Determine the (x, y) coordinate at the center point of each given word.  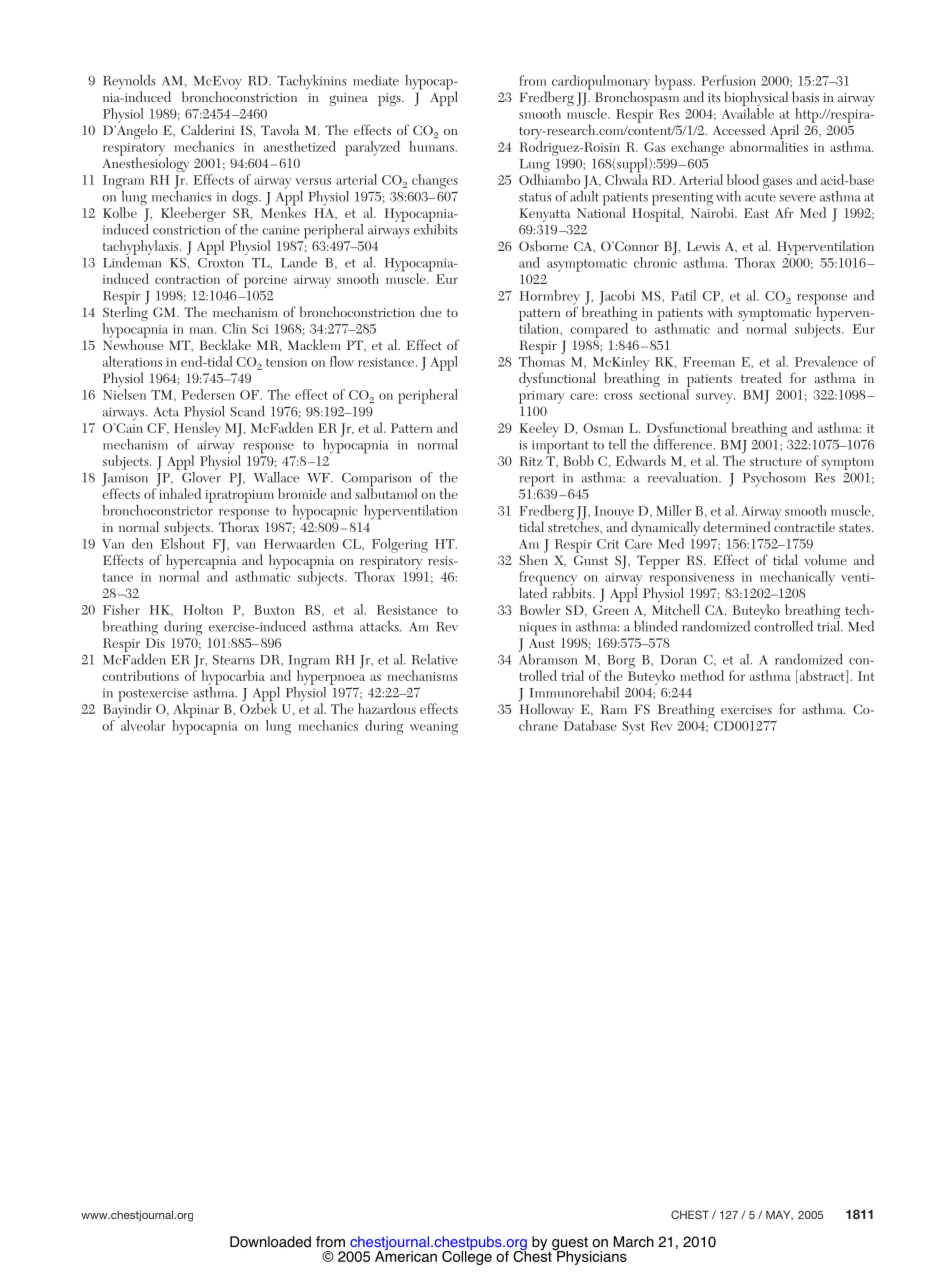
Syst (633, 728)
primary (541, 397)
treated (761, 377)
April (784, 133)
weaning (434, 728)
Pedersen (208, 394)
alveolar (143, 725)
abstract (822, 676)
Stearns (233, 660)
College (467, 1256)
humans (431, 146)
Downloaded (270, 1242)
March (634, 1242)
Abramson (548, 658)
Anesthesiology (145, 163)
